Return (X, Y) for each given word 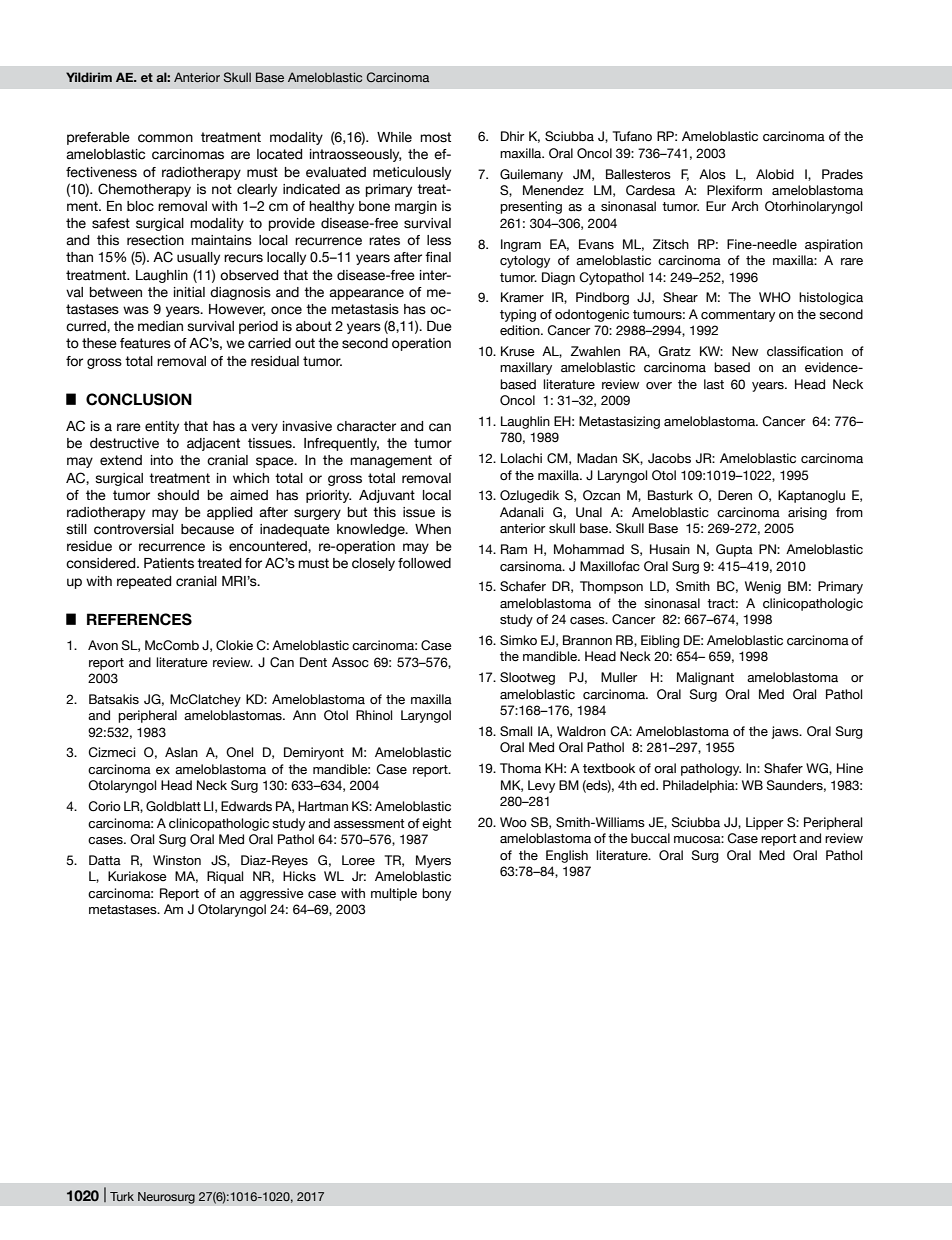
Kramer (522, 297)
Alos (712, 174)
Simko (518, 640)
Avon (103, 645)
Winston (177, 860)
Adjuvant (387, 496)
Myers (433, 861)
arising (807, 513)
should (178, 495)
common (165, 138)
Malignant (705, 678)
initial (189, 292)
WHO (775, 297)
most (435, 137)
